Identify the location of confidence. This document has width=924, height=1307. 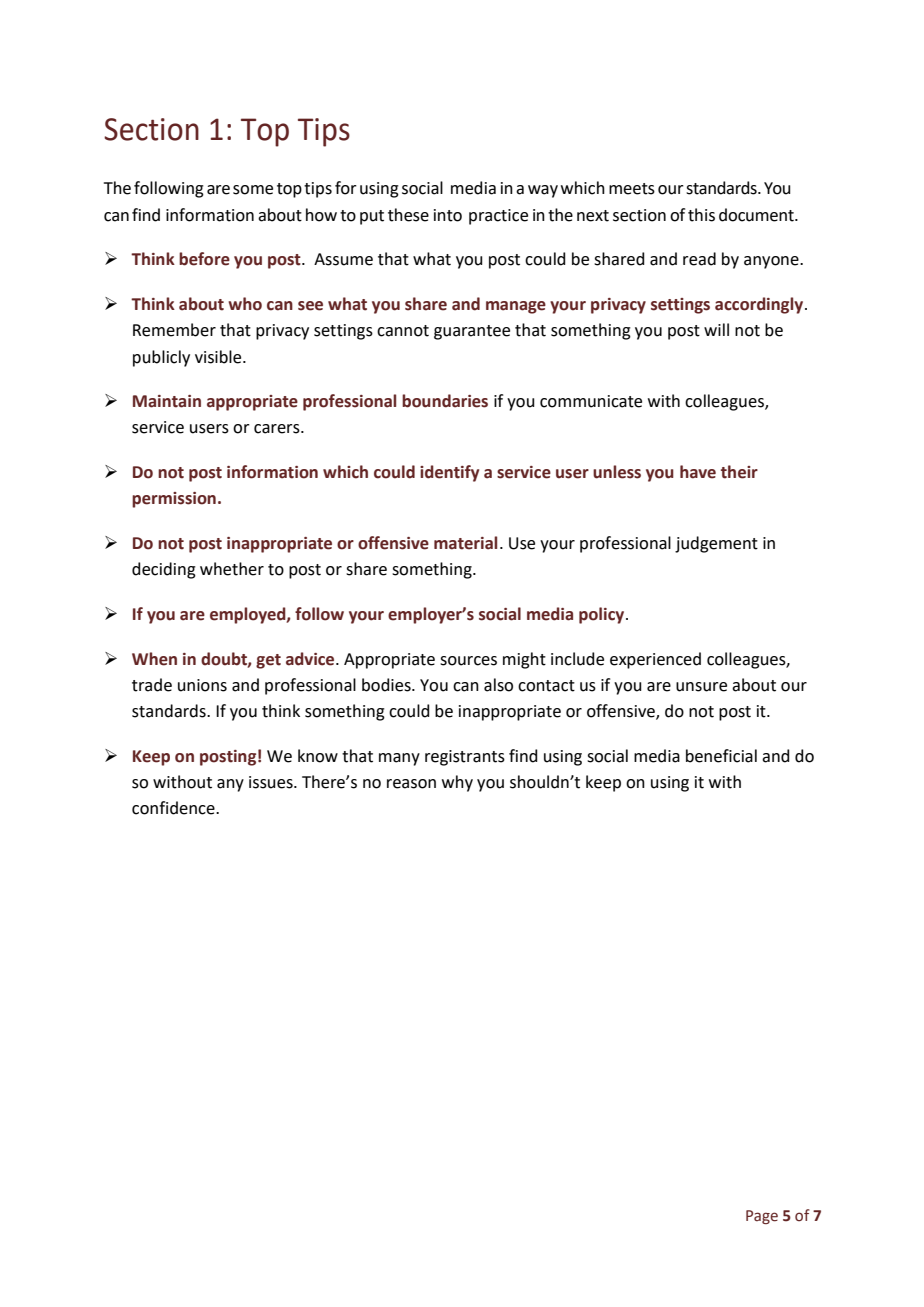
(174, 808).
